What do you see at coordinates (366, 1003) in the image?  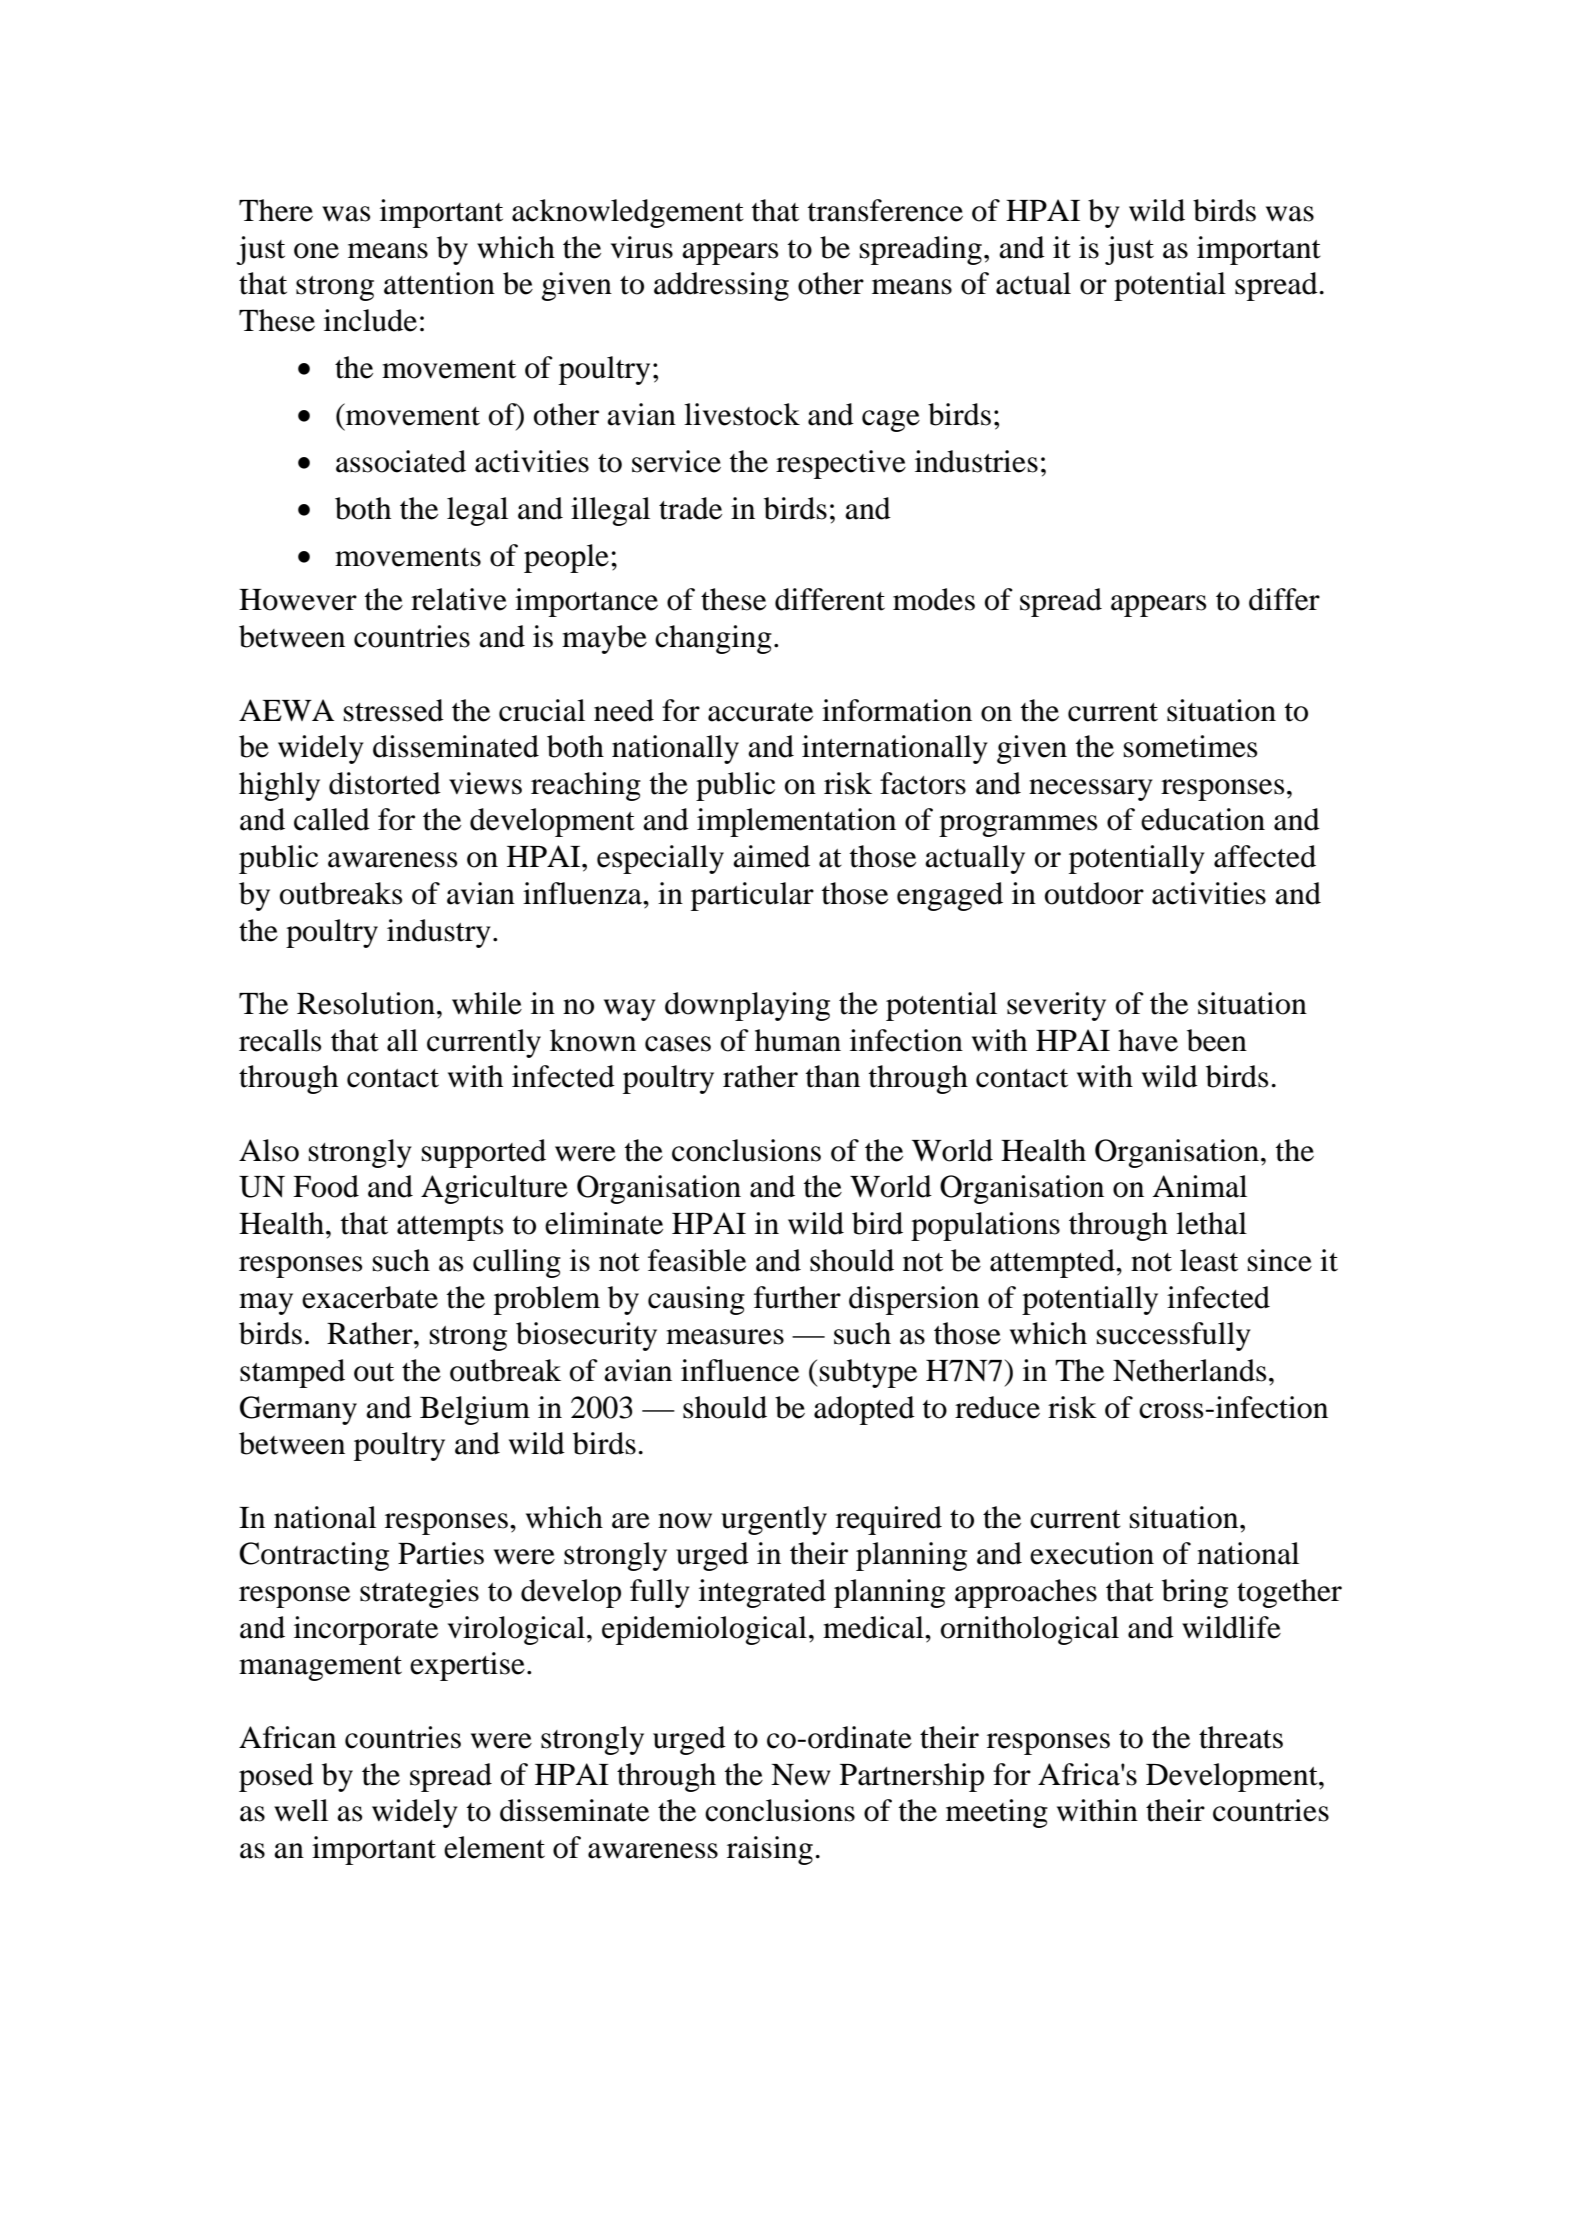 I see `Resolution` at bounding box center [366, 1003].
